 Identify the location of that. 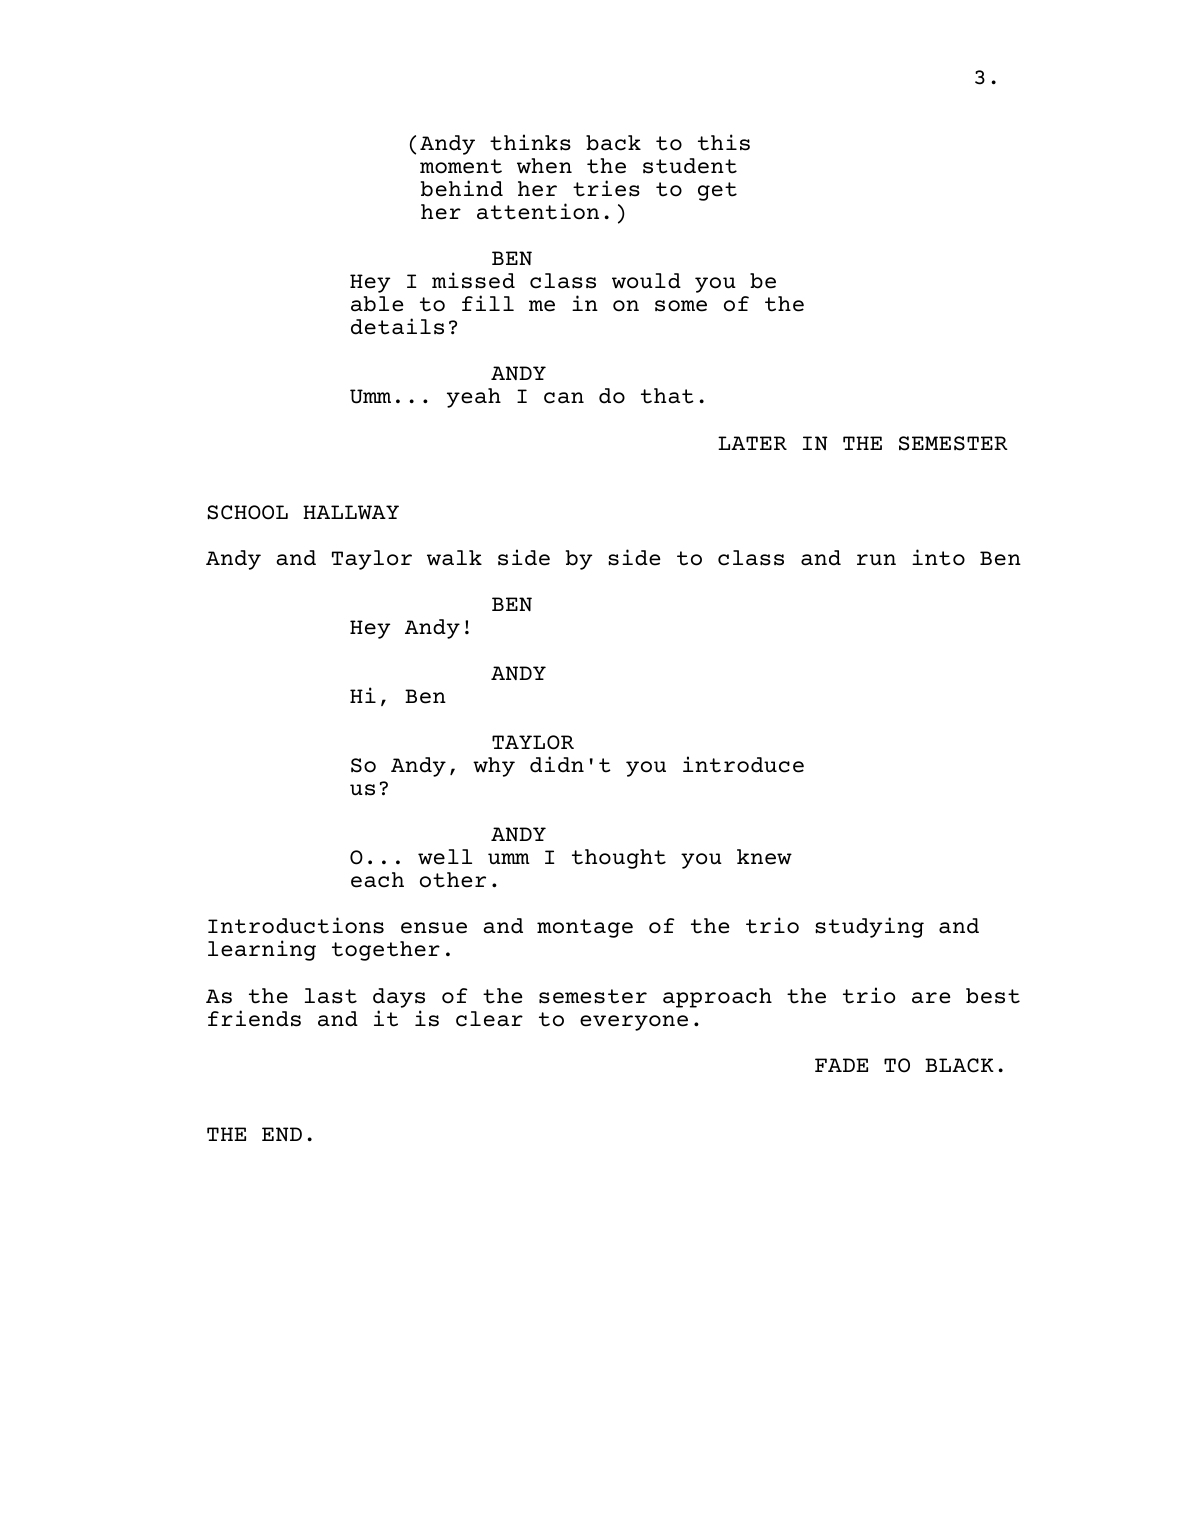
(667, 396).
